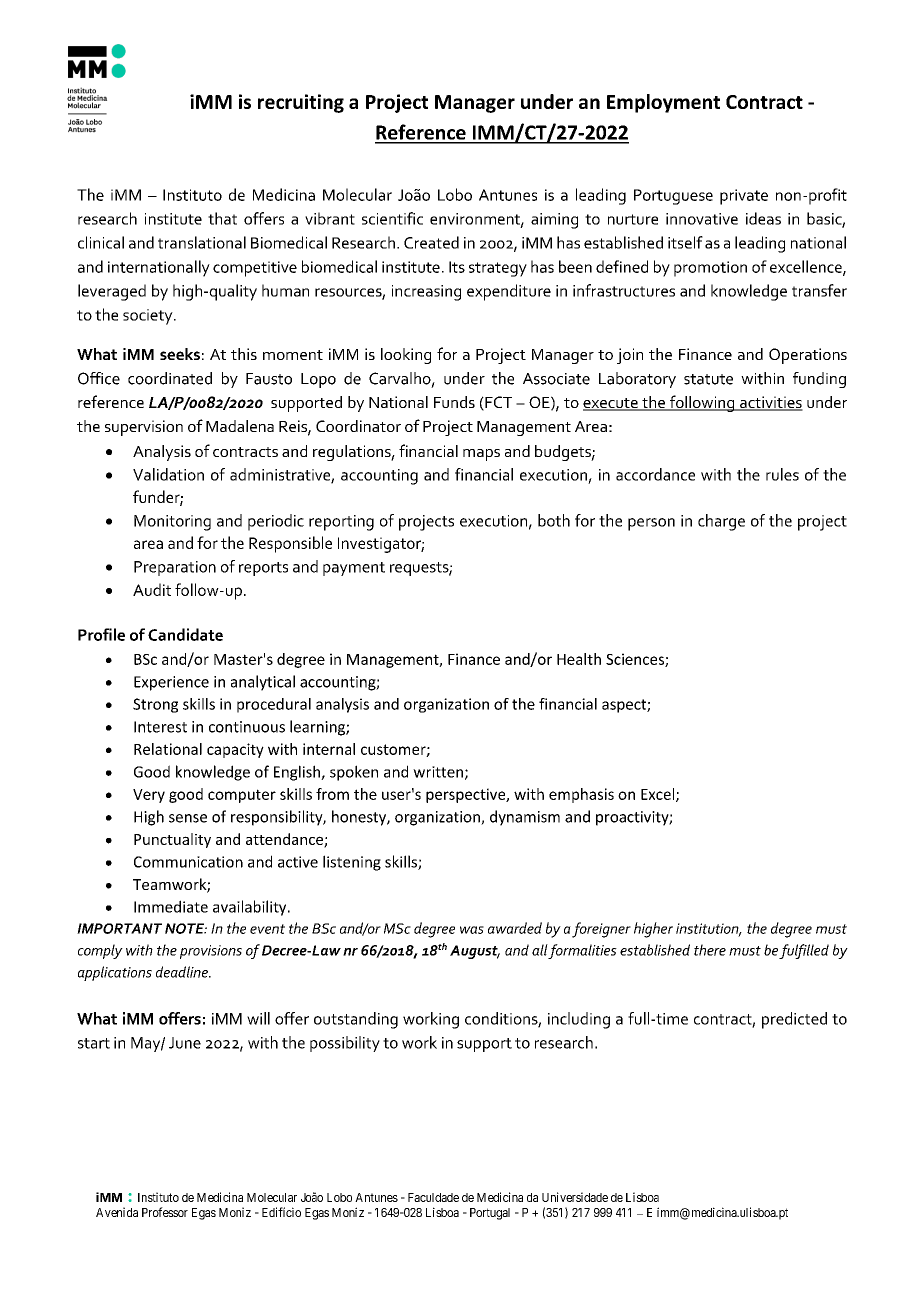 This page has height=1308, width=924. Describe the element at coordinates (579, 659) in the page. I see `Health` at that location.
